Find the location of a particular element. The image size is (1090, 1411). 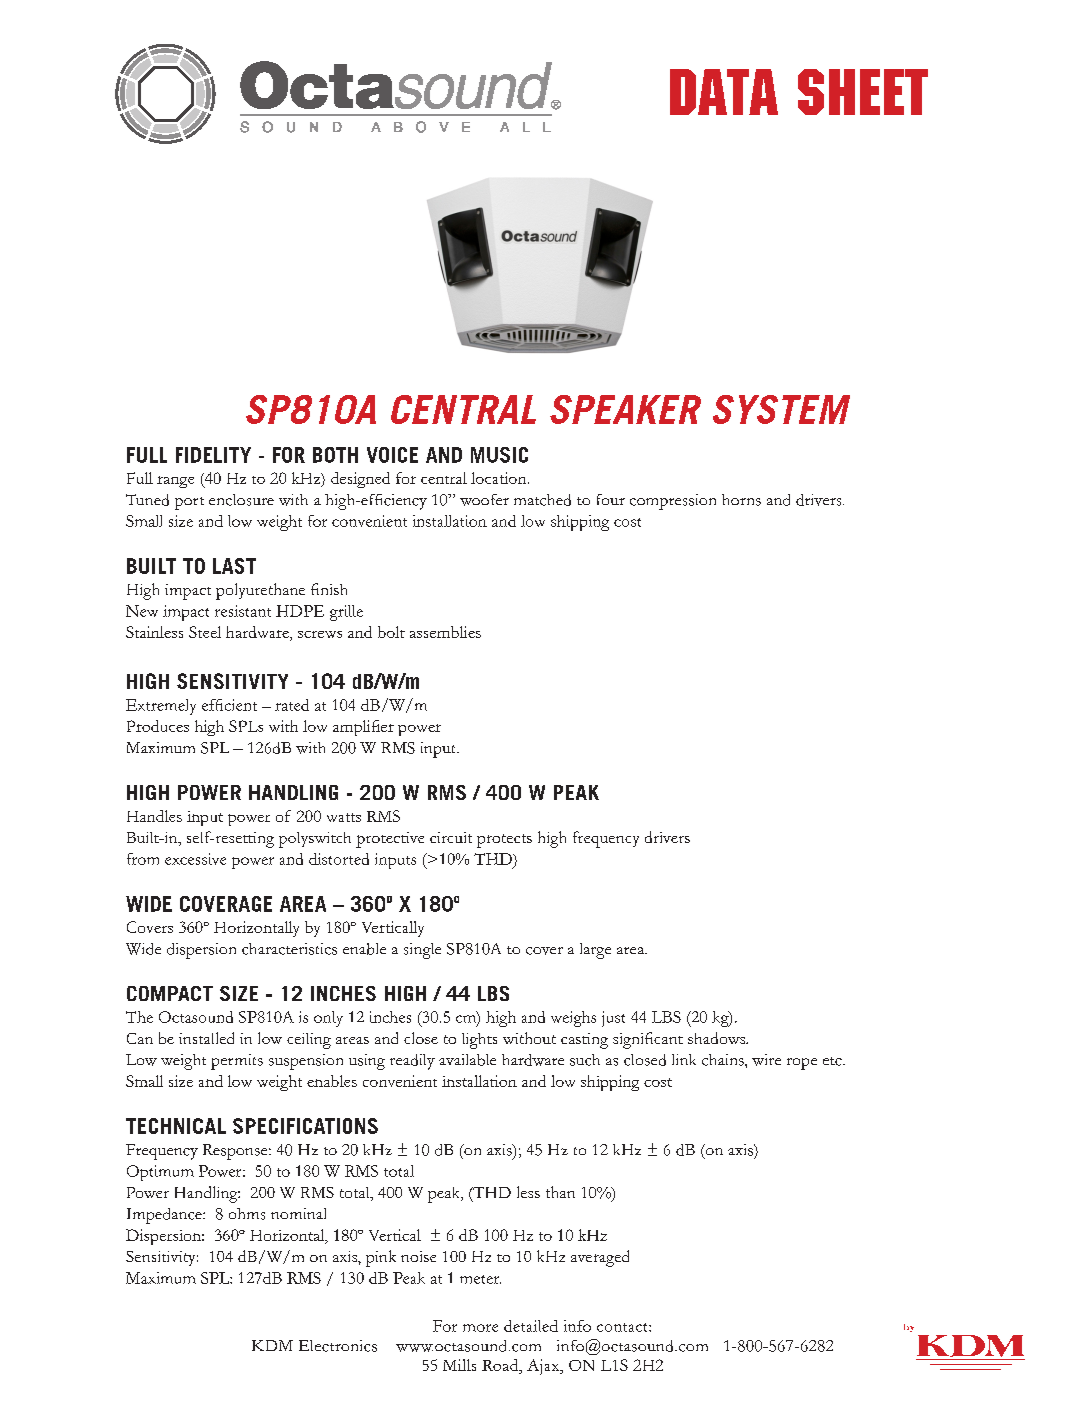

woofer is located at coordinates (484, 500).
